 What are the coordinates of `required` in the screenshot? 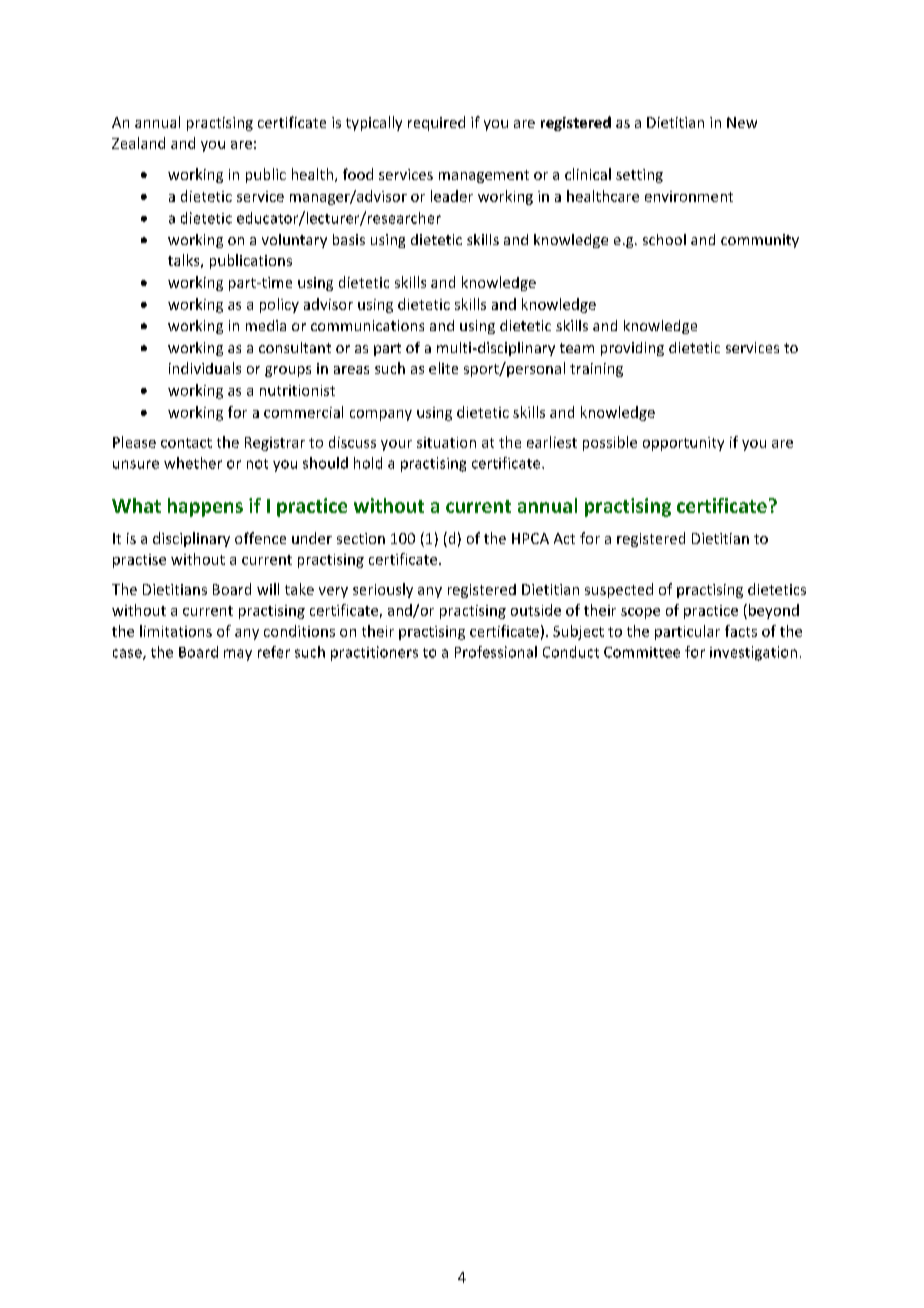 It's located at (436, 123).
